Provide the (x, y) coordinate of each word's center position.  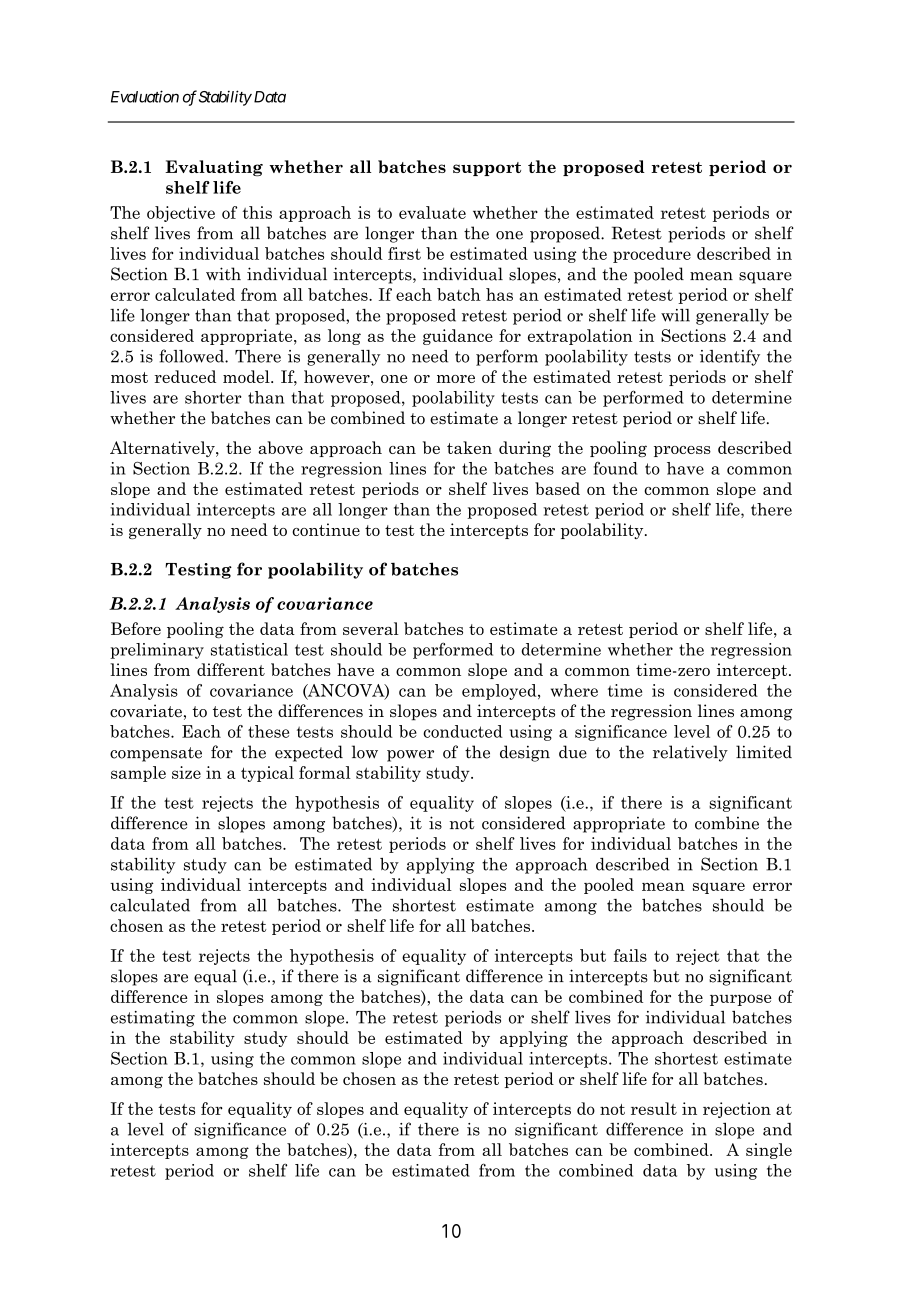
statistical (249, 649)
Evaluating (214, 168)
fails (630, 955)
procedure (652, 255)
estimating (153, 1019)
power (410, 756)
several (371, 628)
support (487, 169)
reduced (185, 376)
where (574, 690)
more (456, 379)
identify (730, 357)
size (186, 772)
